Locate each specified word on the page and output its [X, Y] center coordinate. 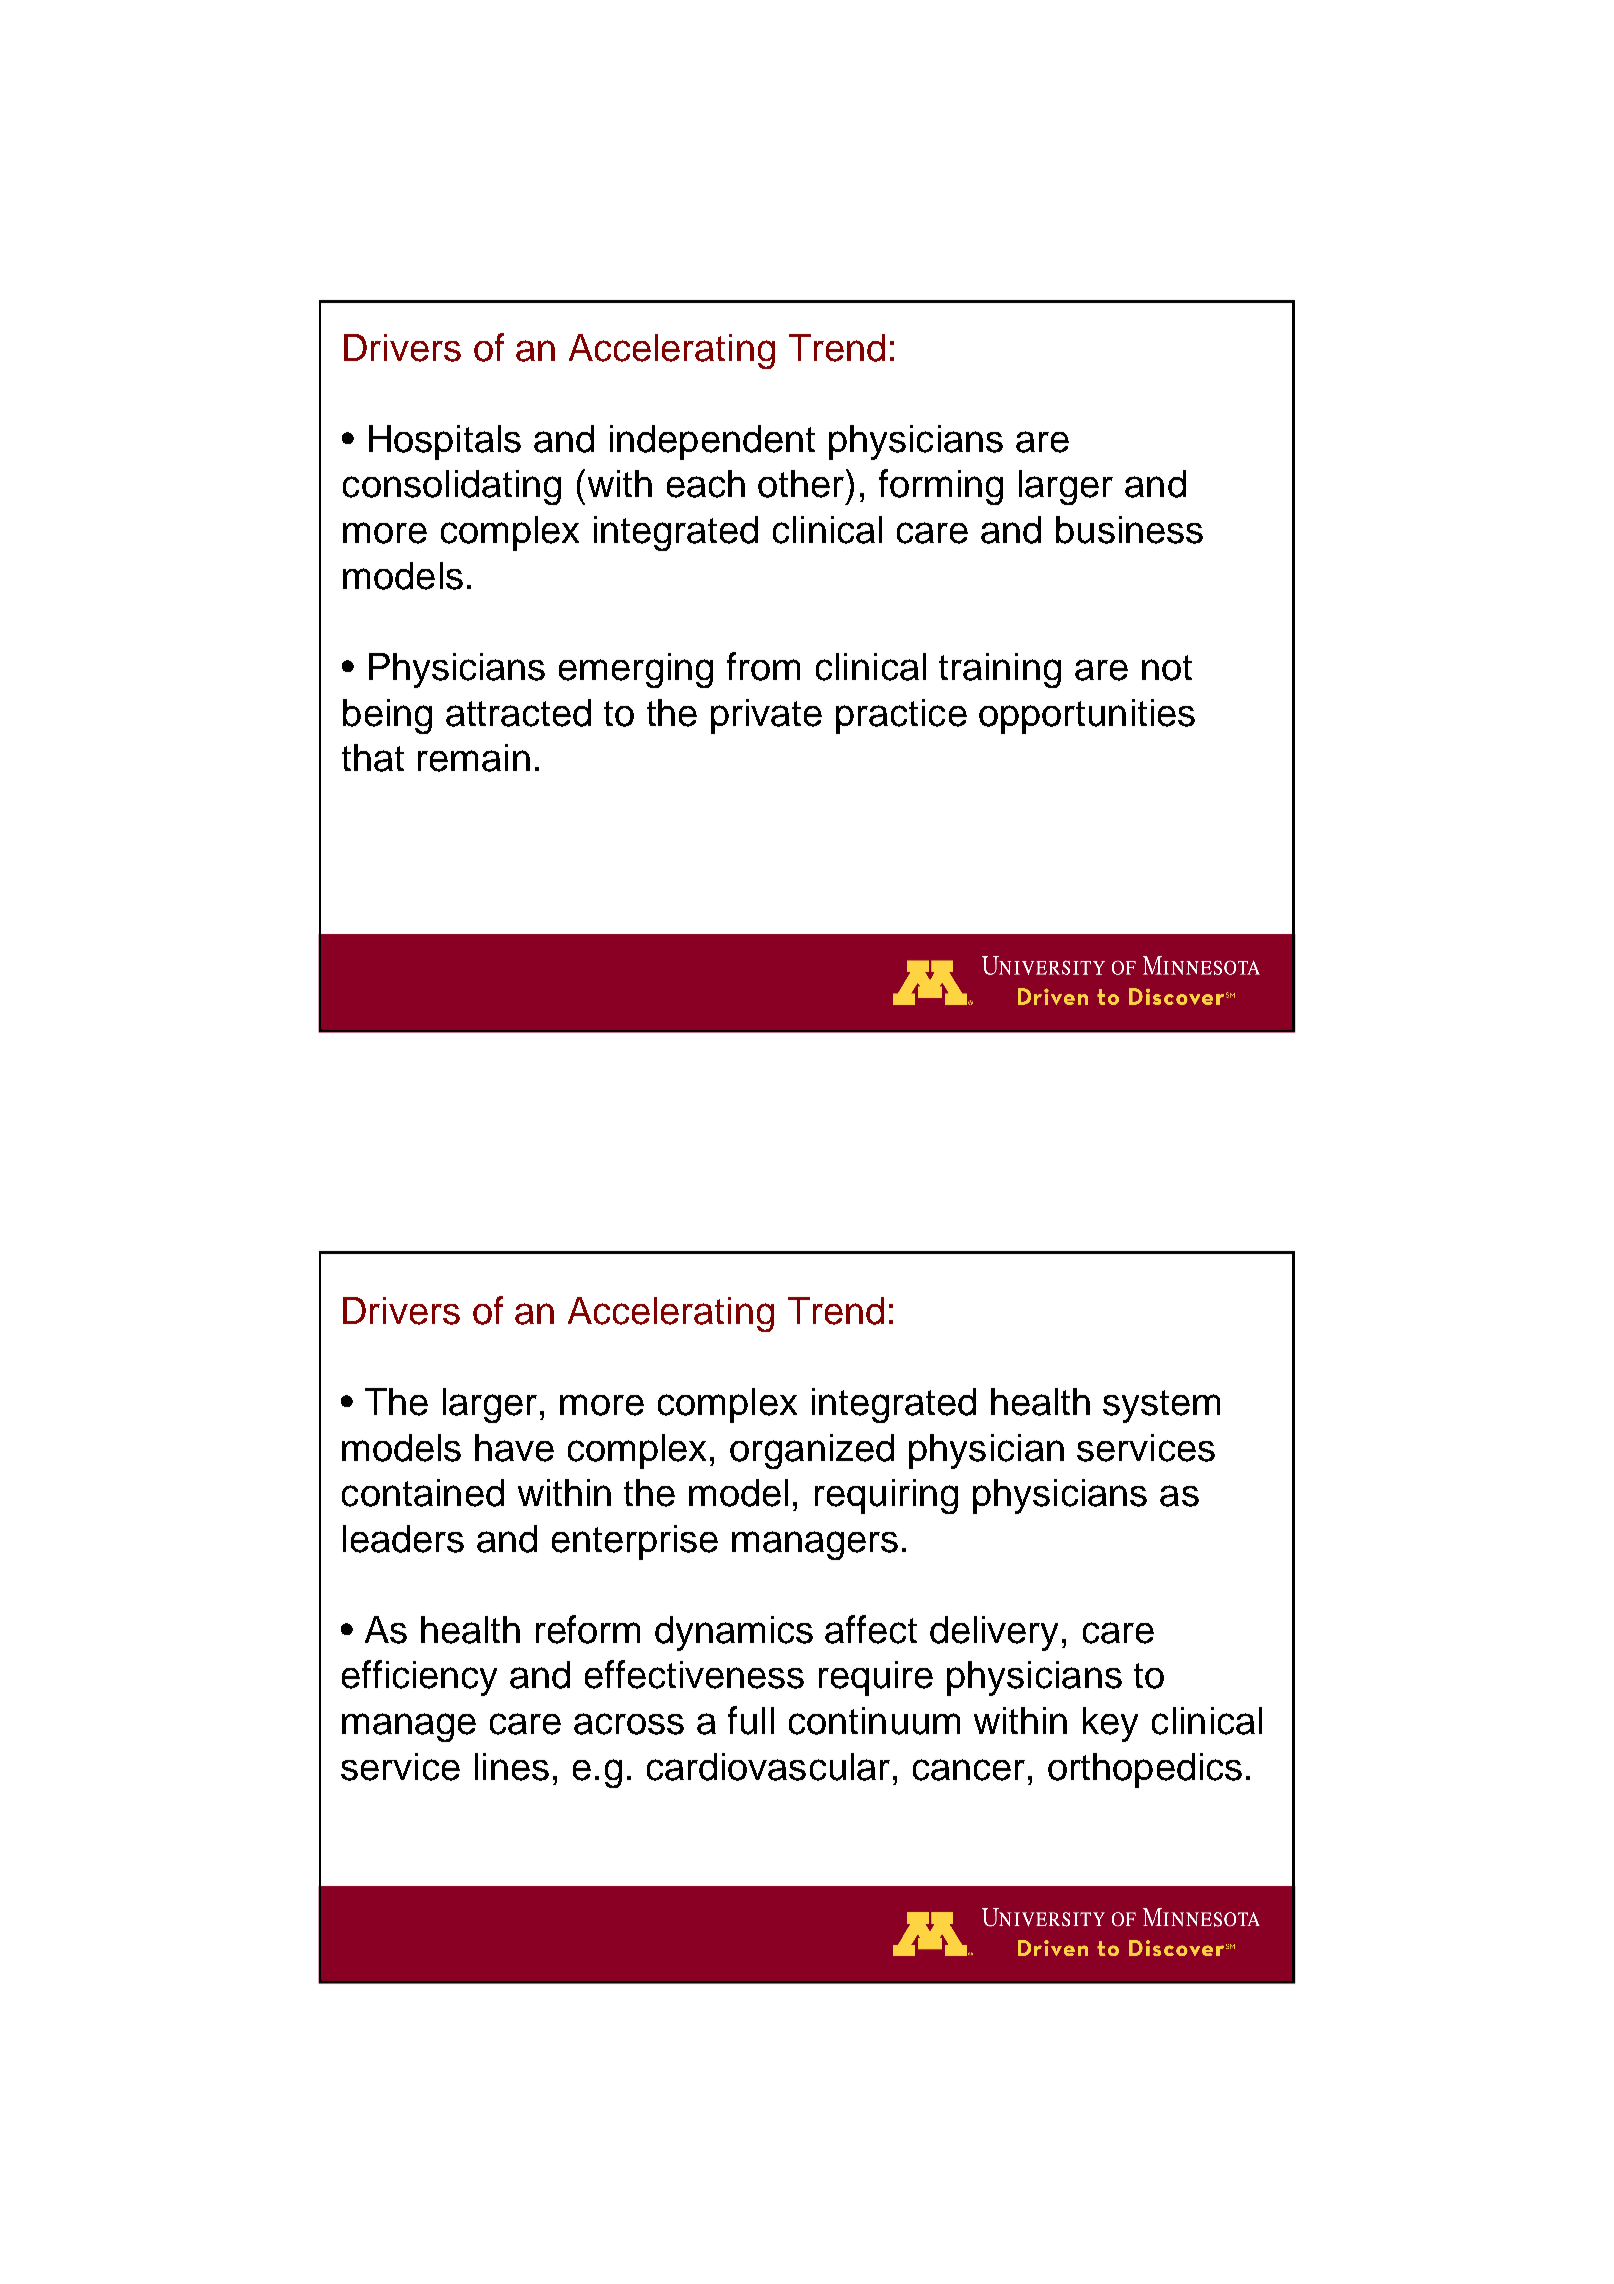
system [1161, 1406]
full [751, 1720]
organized [812, 1451]
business [1129, 530]
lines [512, 1767]
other [802, 483]
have [514, 1448]
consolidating [452, 487]
